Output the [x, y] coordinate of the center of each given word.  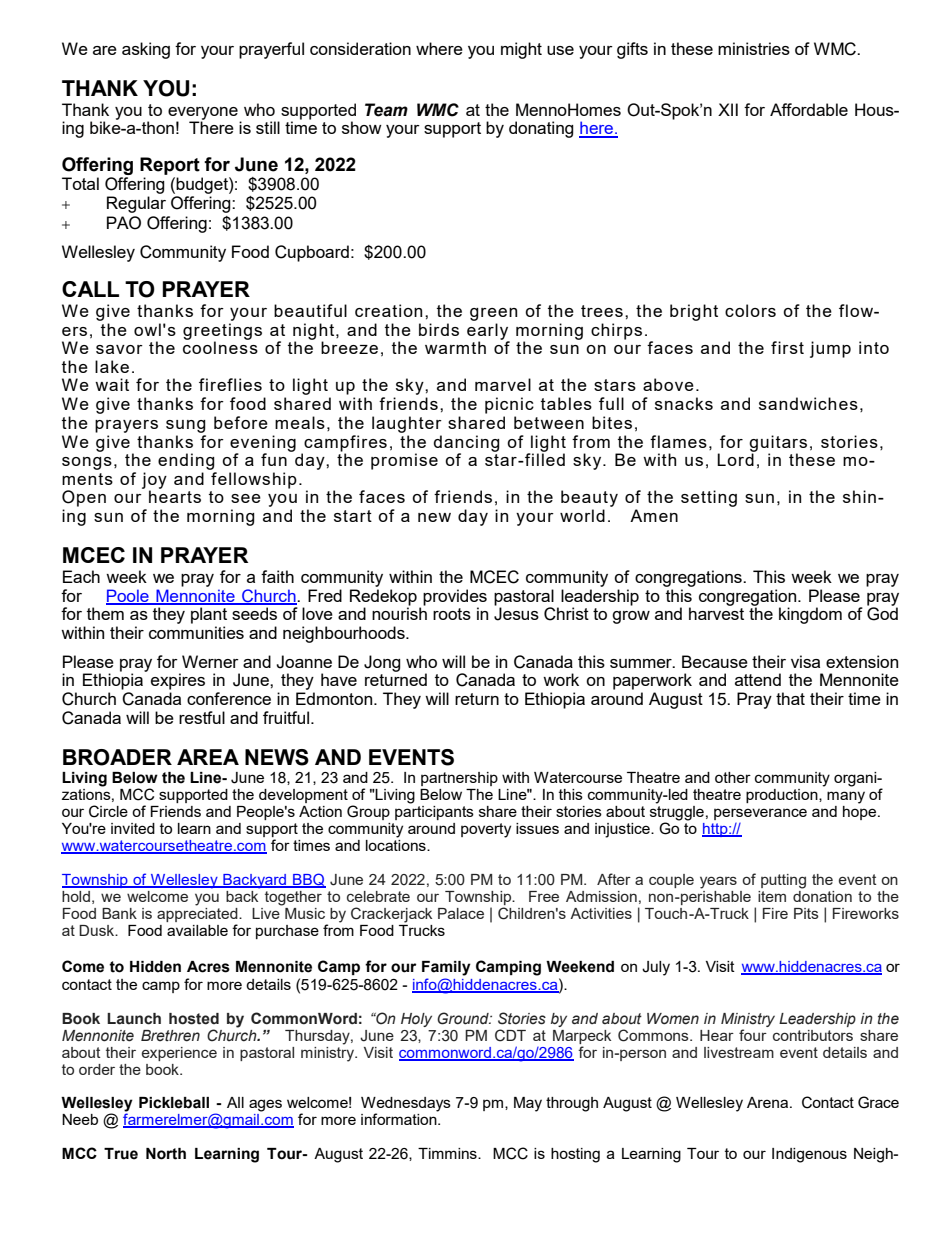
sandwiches [808, 403]
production [783, 796]
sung [186, 426]
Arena [769, 1102]
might [521, 50]
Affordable [809, 109]
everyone [203, 114]
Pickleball [174, 1103]
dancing [467, 444]
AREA [208, 757]
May [528, 1104]
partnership [459, 779]
